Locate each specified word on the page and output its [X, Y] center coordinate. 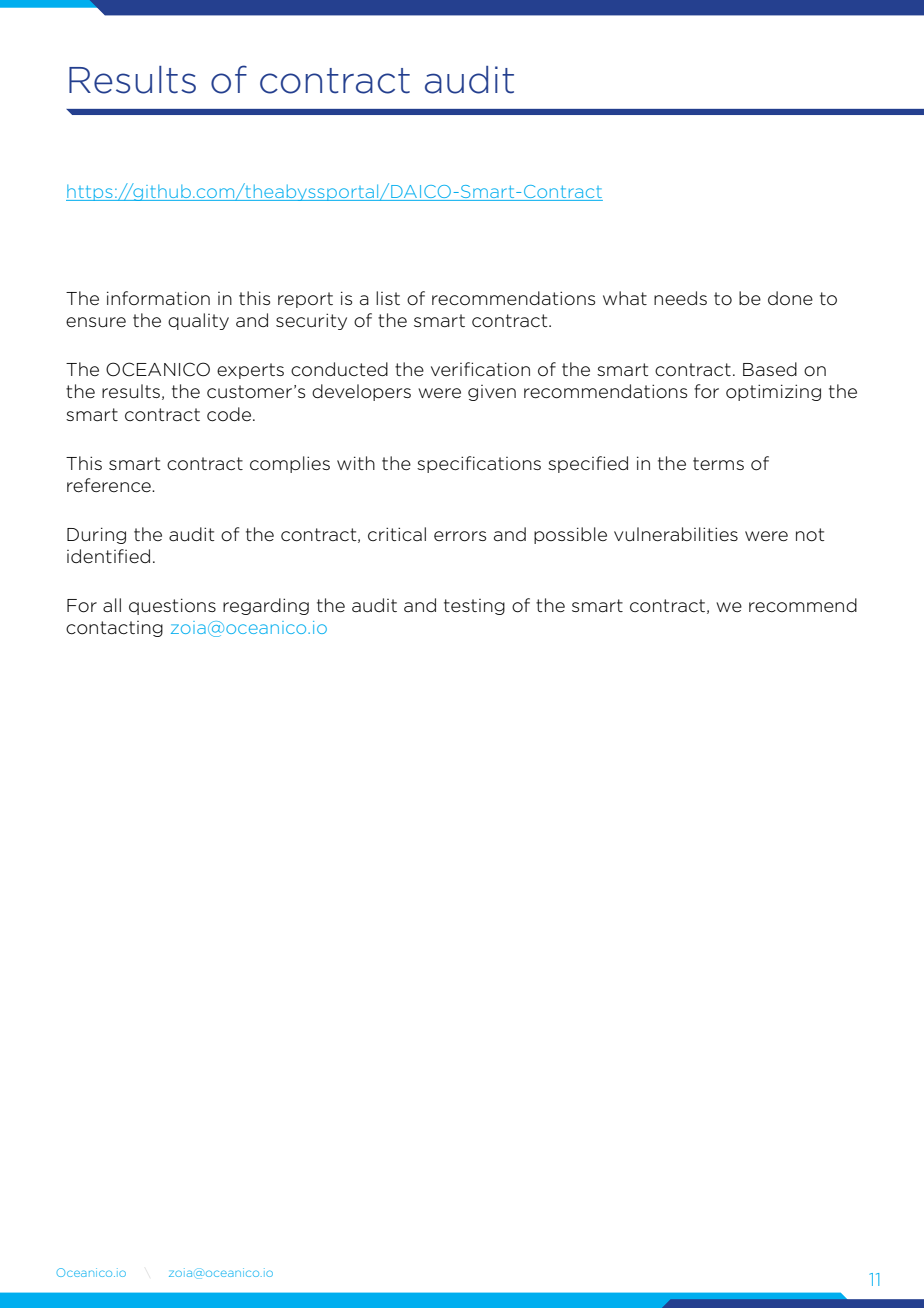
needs [680, 298]
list [388, 298]
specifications [479, 464]
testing [474, 607]
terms [718, 464]
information [158, 298]
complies [290, 464]
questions [172, 606]
